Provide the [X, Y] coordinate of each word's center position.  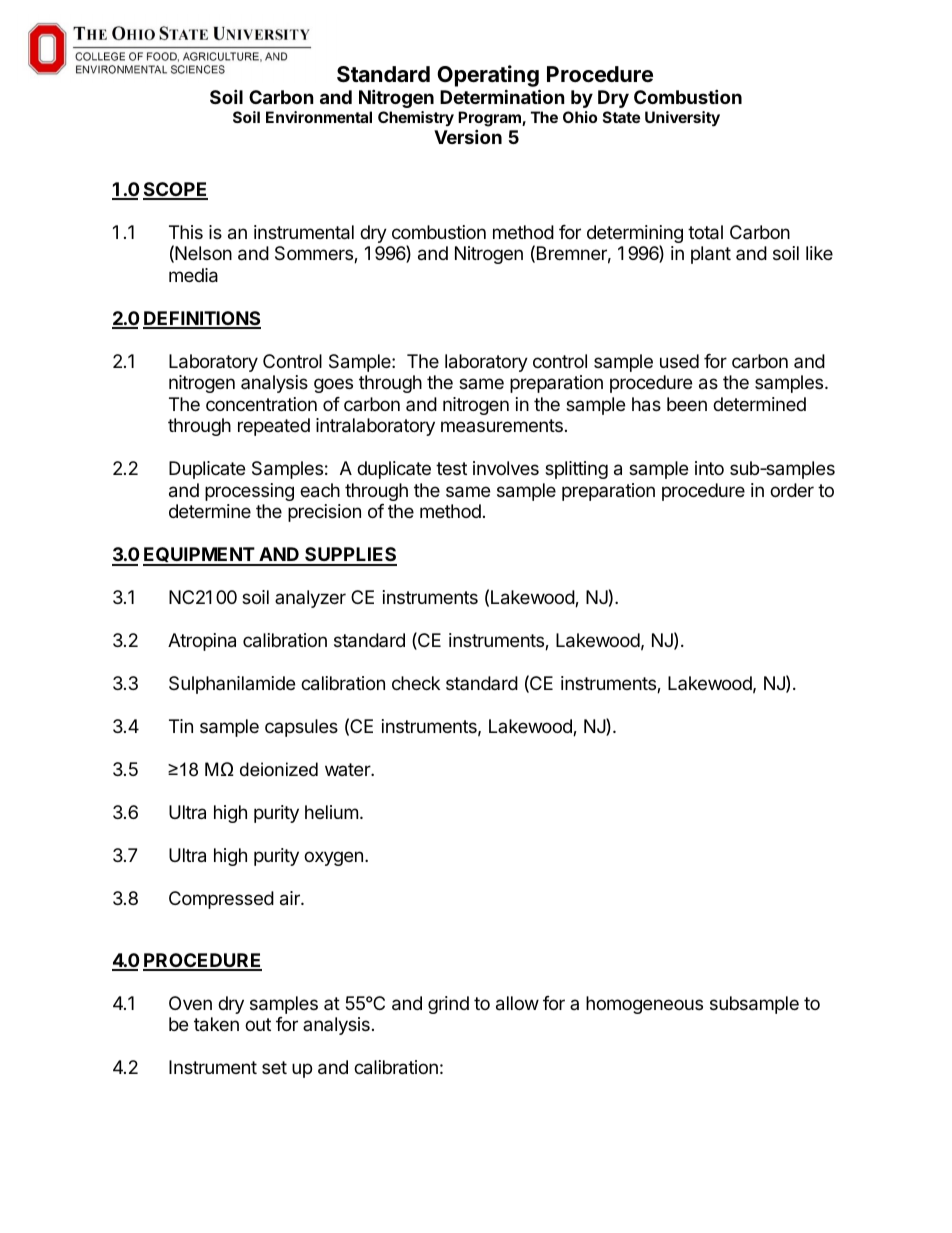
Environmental [319, 117]
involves [506, 468]
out [258, 1024]
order [792, 490]
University [682, 119]
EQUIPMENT [199, 556]
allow [517, 1003]
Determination [502, 96]
